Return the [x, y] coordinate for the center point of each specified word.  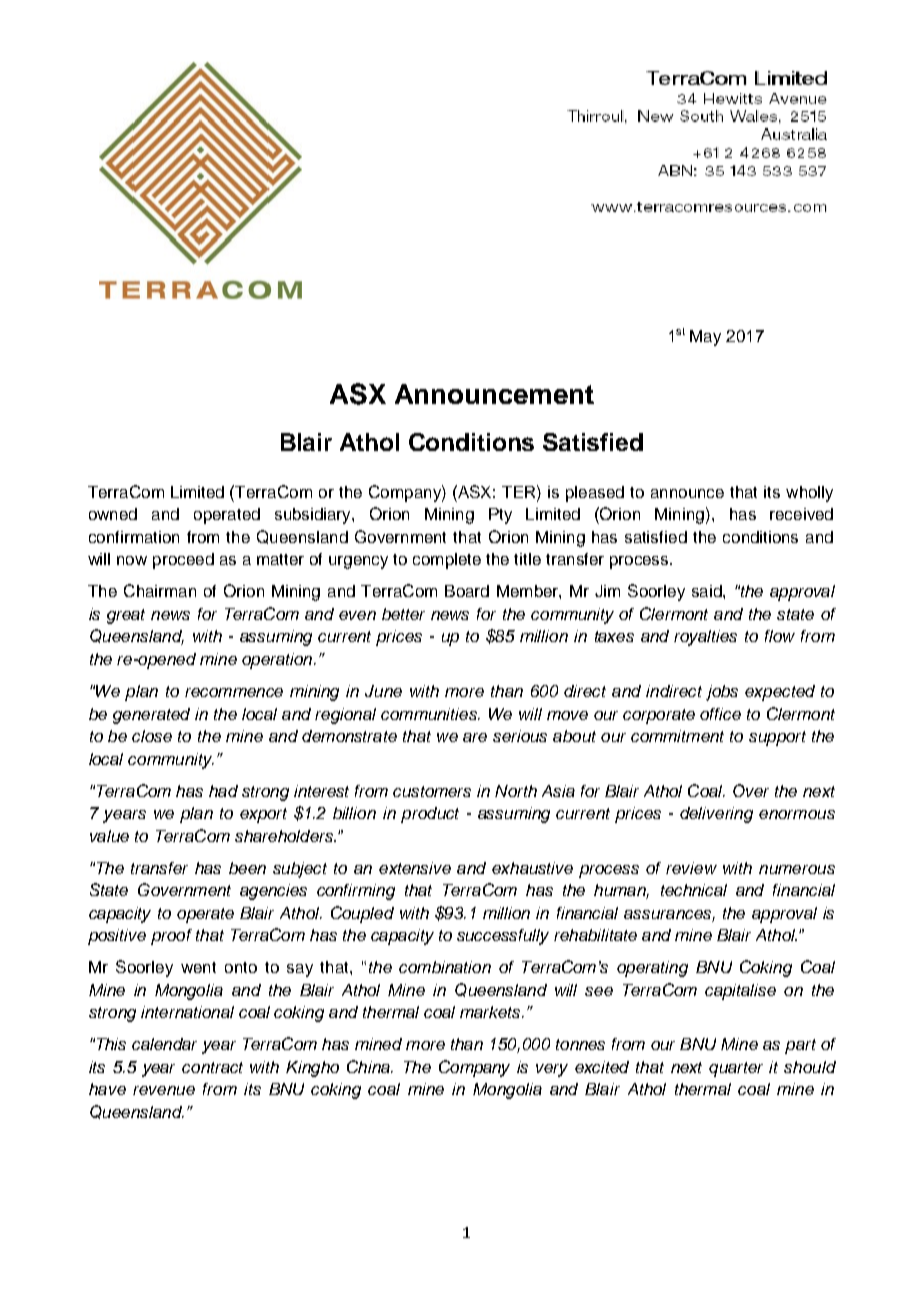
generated [151, 716]
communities [430, 714]
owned [113, 514]
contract [212, 1067]
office [720, 714]
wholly [809, 494]
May [705, 338]
